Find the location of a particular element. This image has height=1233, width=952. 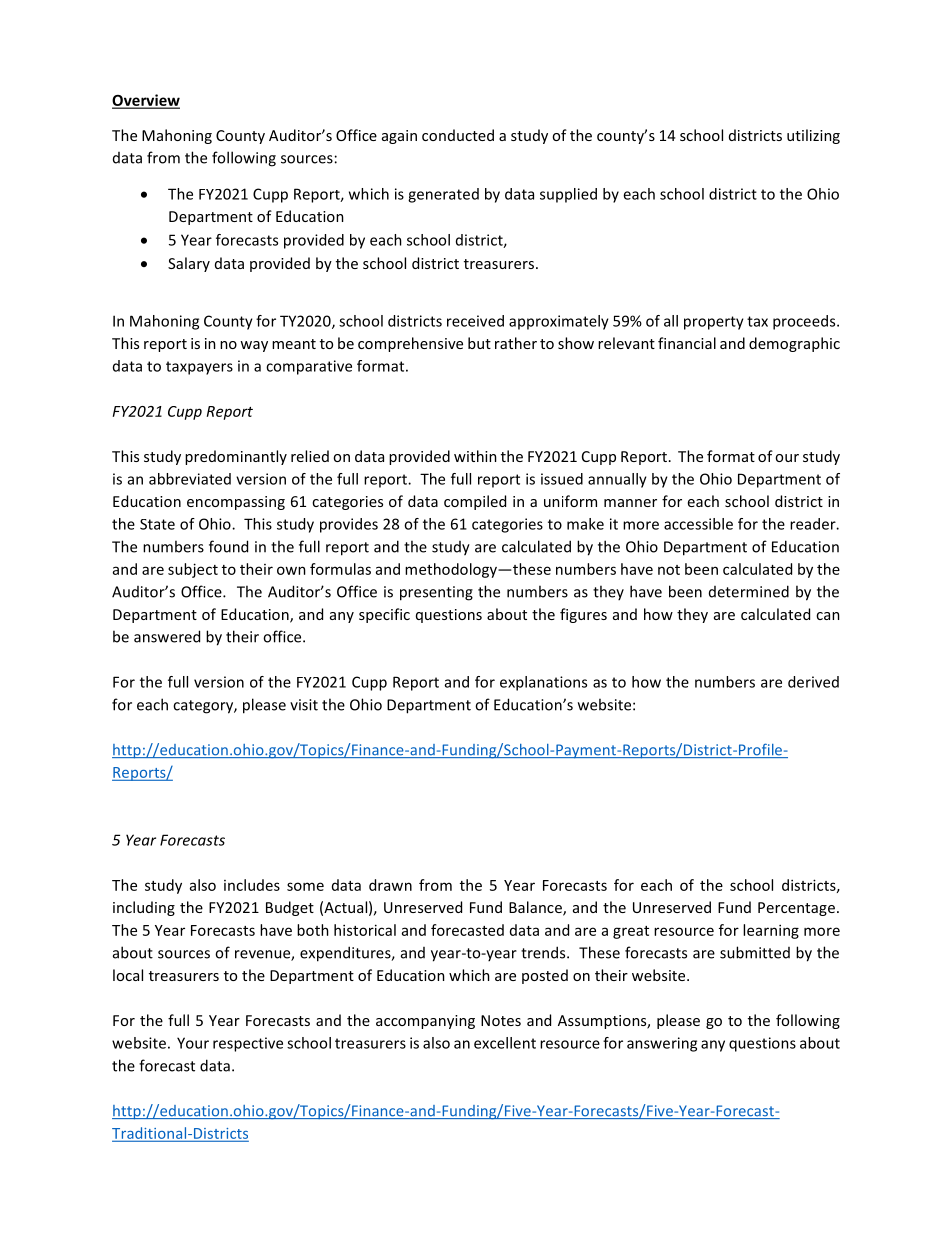

Overview is located at coordinates (146, 101).
